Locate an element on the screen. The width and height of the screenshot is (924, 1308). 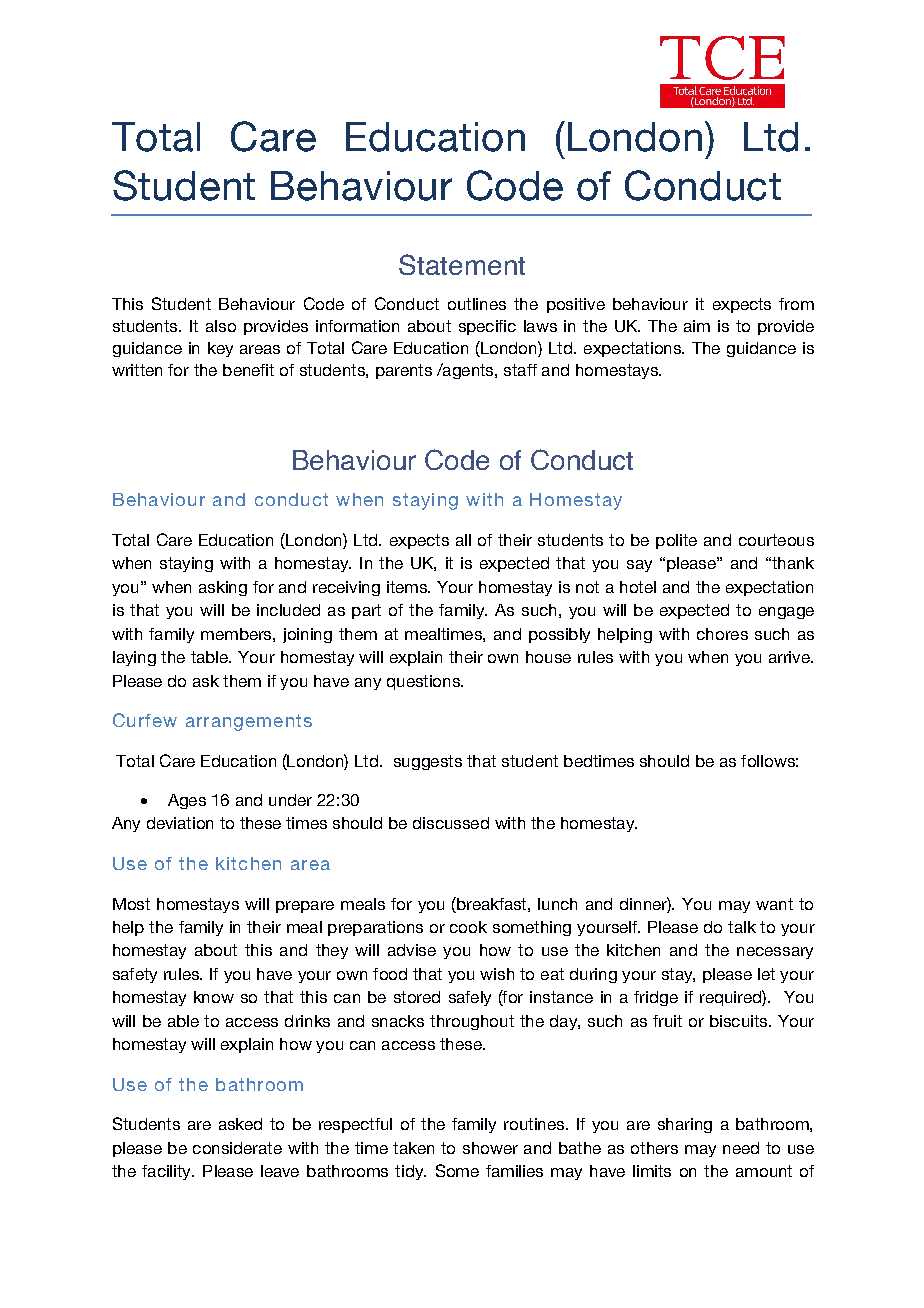
aim is located at coordinates (697, 326).
